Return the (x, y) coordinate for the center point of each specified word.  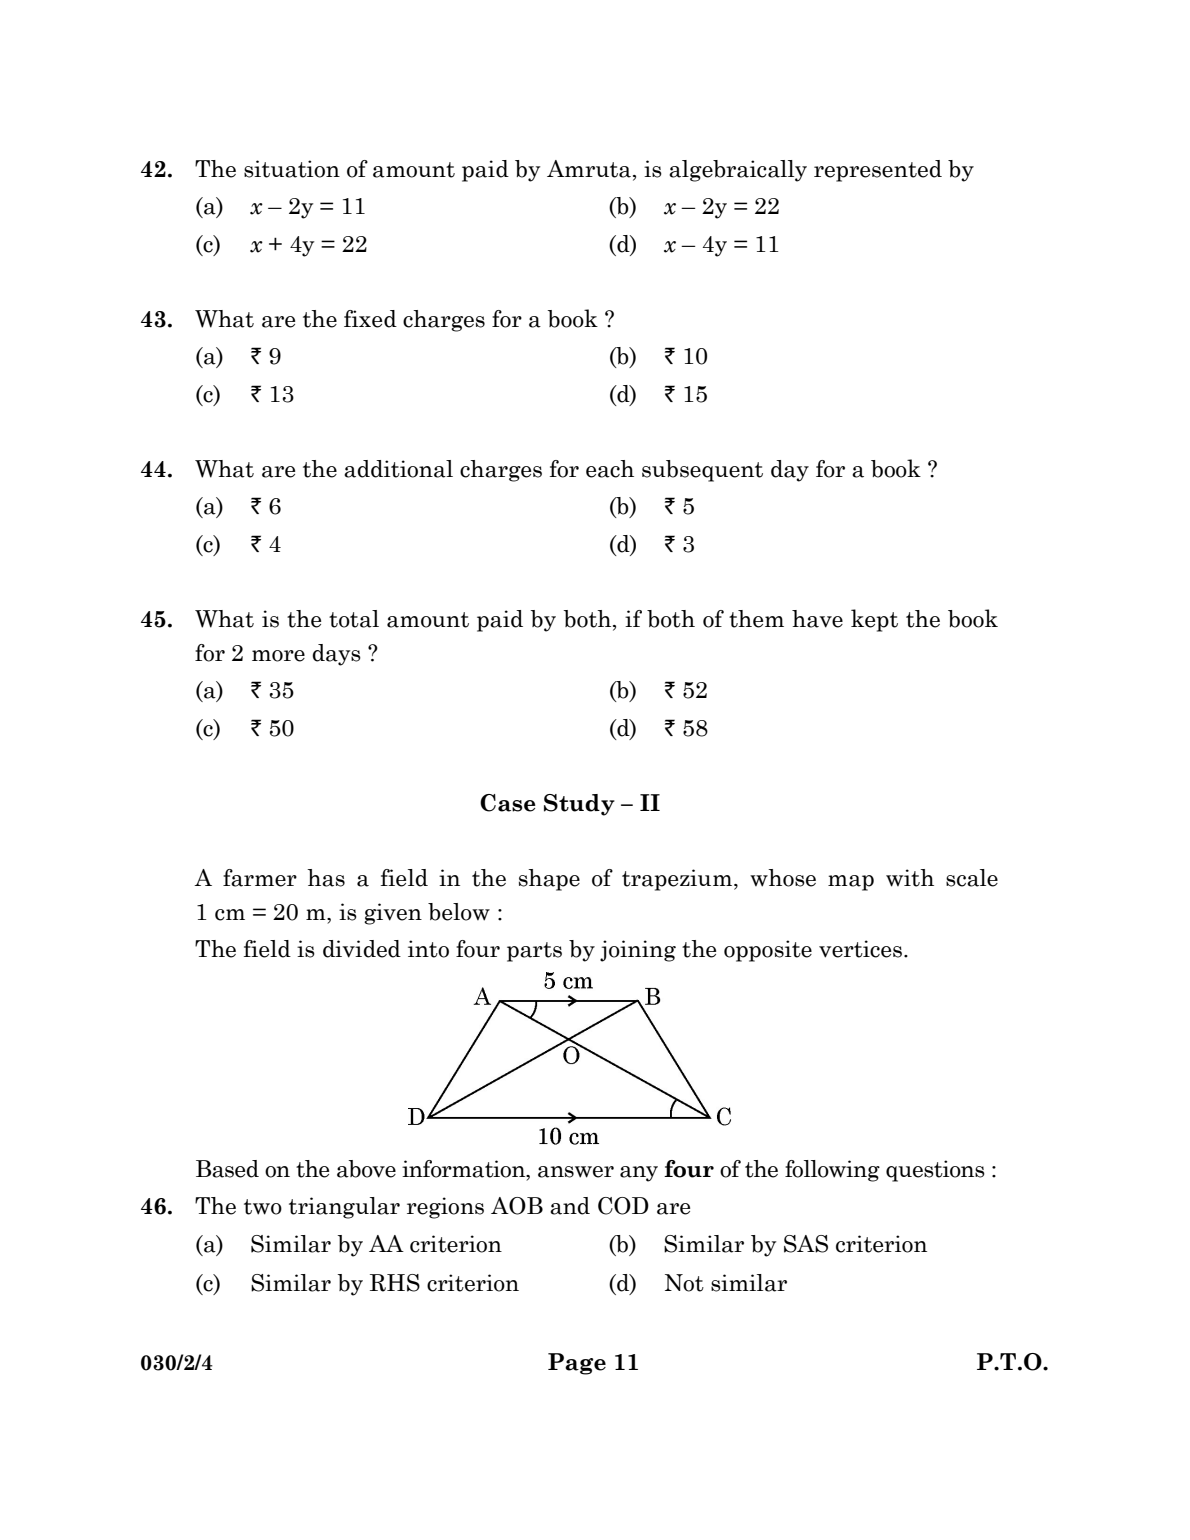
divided (362, 949)
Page (577, 1364)
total (354, 619)
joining (638, 951)
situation (292, 169)
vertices (860, 949)
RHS (395, 1283)
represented (878, 171)
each (610, 469)
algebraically (738, 171)
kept (874, 620)
